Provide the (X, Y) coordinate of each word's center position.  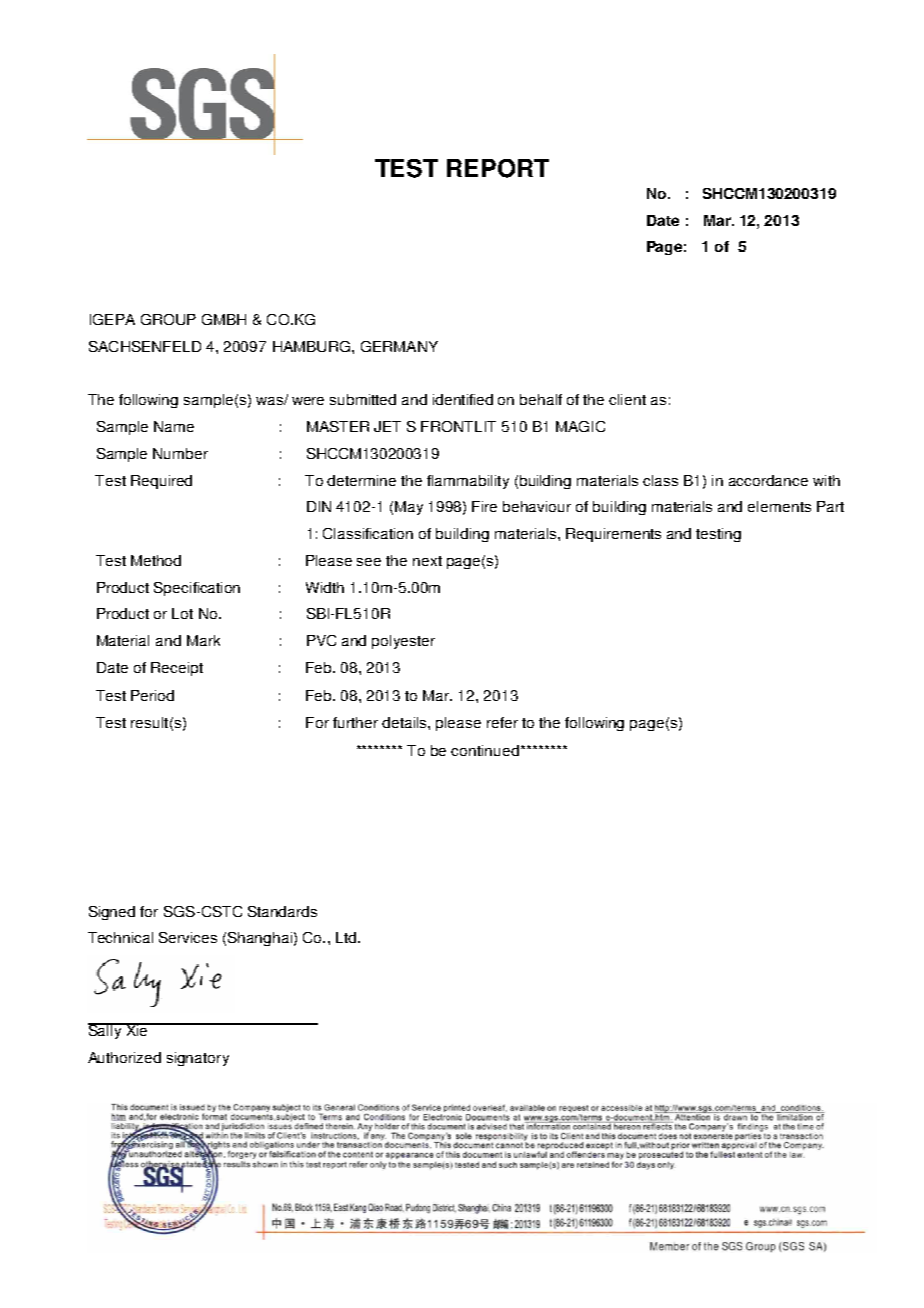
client (627, 399)
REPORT (498, 168)
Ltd (346, 937)
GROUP (168, 319)
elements (779, 506)
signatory (198, 1059)
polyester (403, 642)
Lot (182, 613)
